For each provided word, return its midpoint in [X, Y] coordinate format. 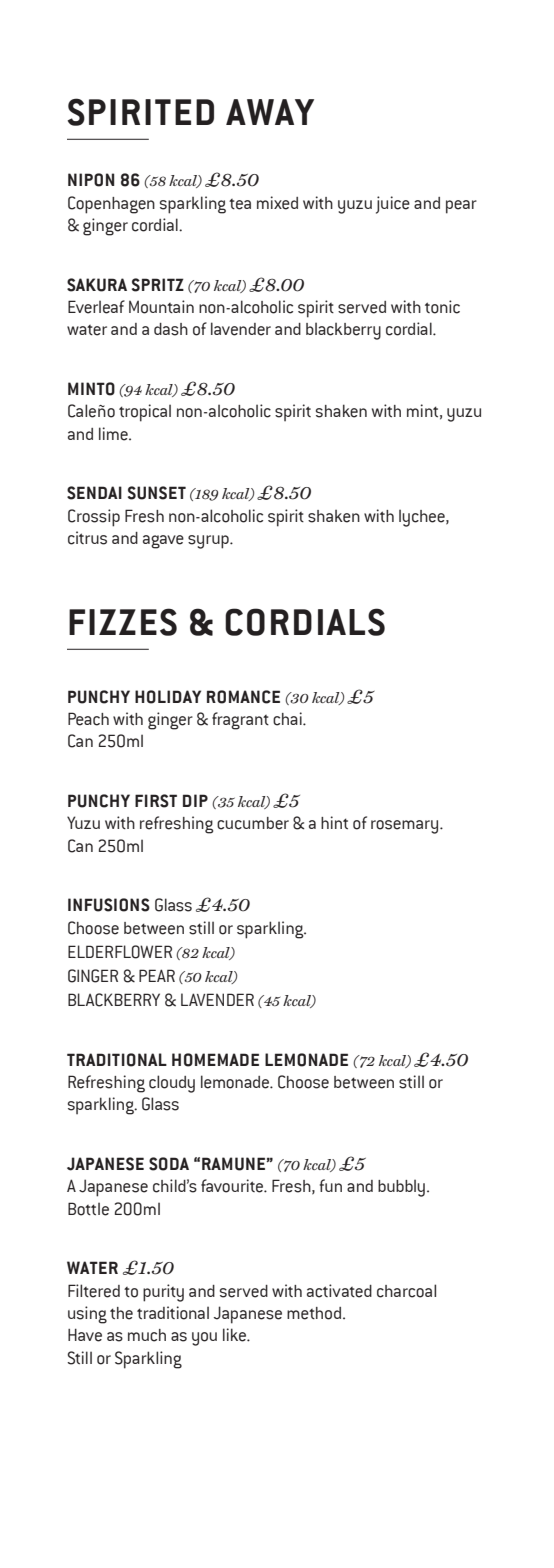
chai [288, 719]
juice [393, 205]
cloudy [172, 1084]
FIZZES [123, 622]
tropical [145, 413]
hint [334, 823]
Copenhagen [111, 205]
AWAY [270, 112]
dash [171, 329]
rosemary [406, 827]
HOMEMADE [215, 1060]
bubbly [401, 1188]
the [121, 1313]
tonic [442, 307]
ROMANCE [243, 697]
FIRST [156, 801]
